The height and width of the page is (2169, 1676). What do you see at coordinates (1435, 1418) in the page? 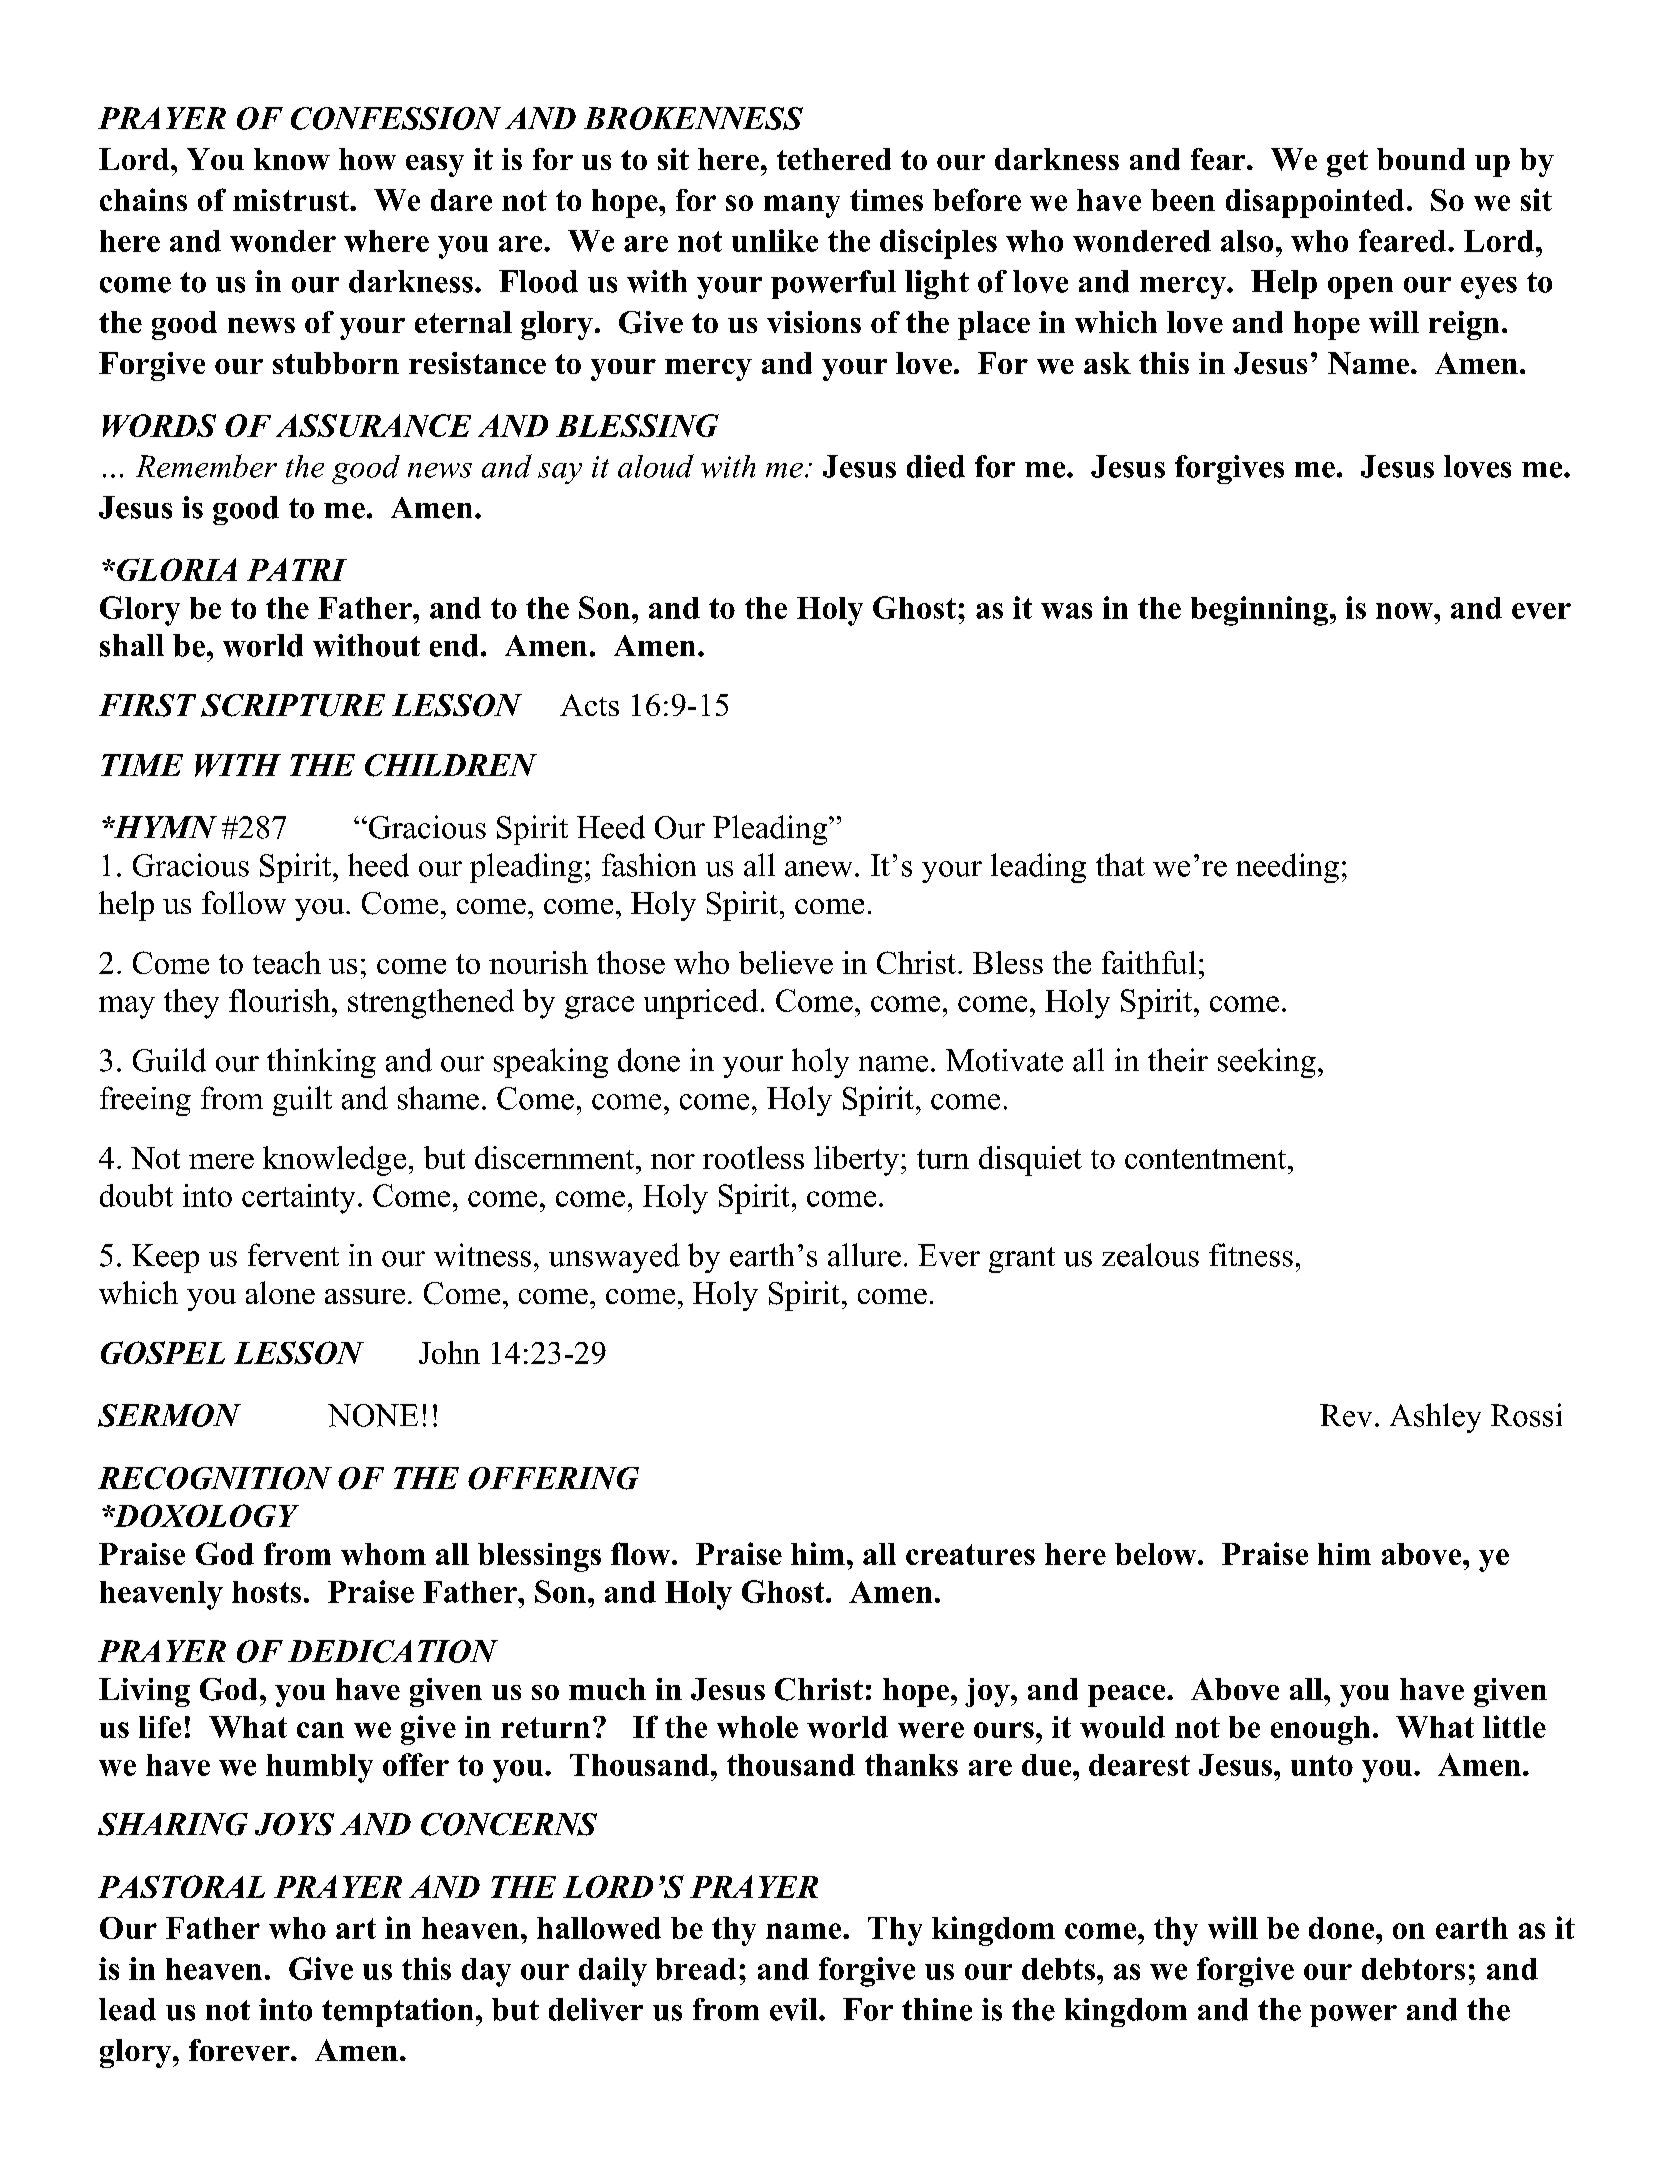
I see `Ashley` at bounding box center [1435, 1418].
